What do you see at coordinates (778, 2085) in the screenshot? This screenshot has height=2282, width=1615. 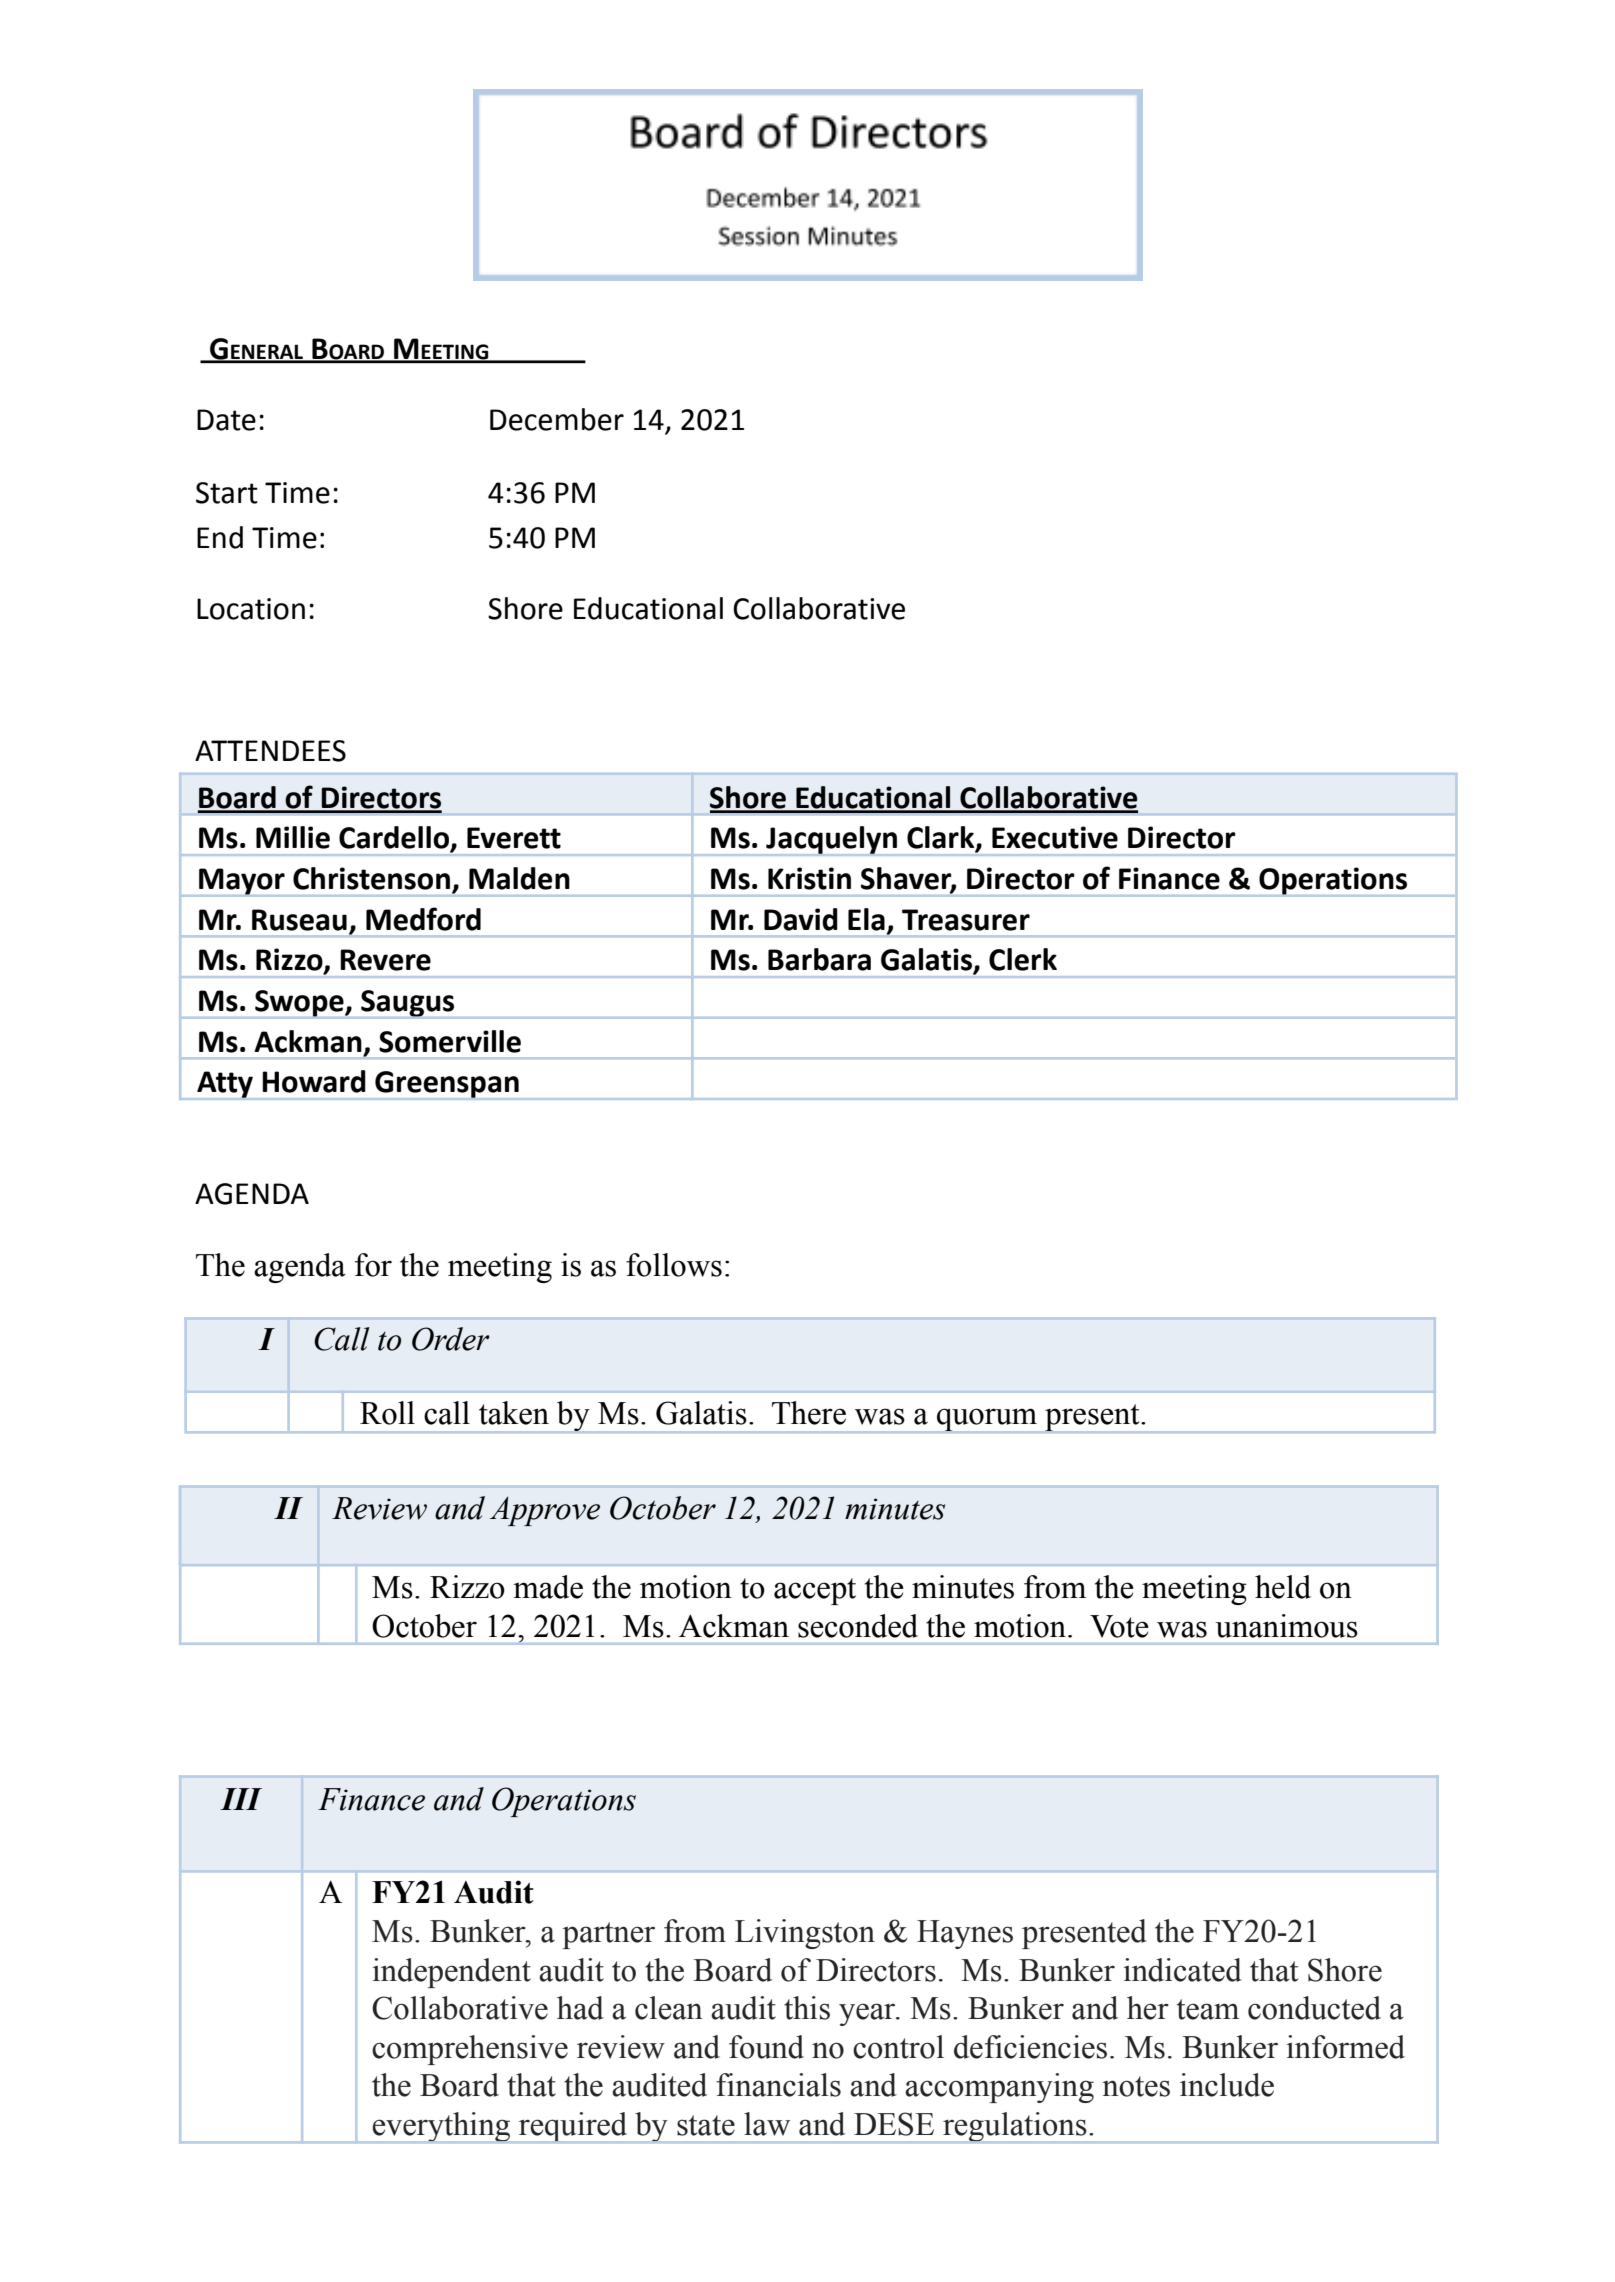 I see `financials` at bounding box center [778, 2085].
